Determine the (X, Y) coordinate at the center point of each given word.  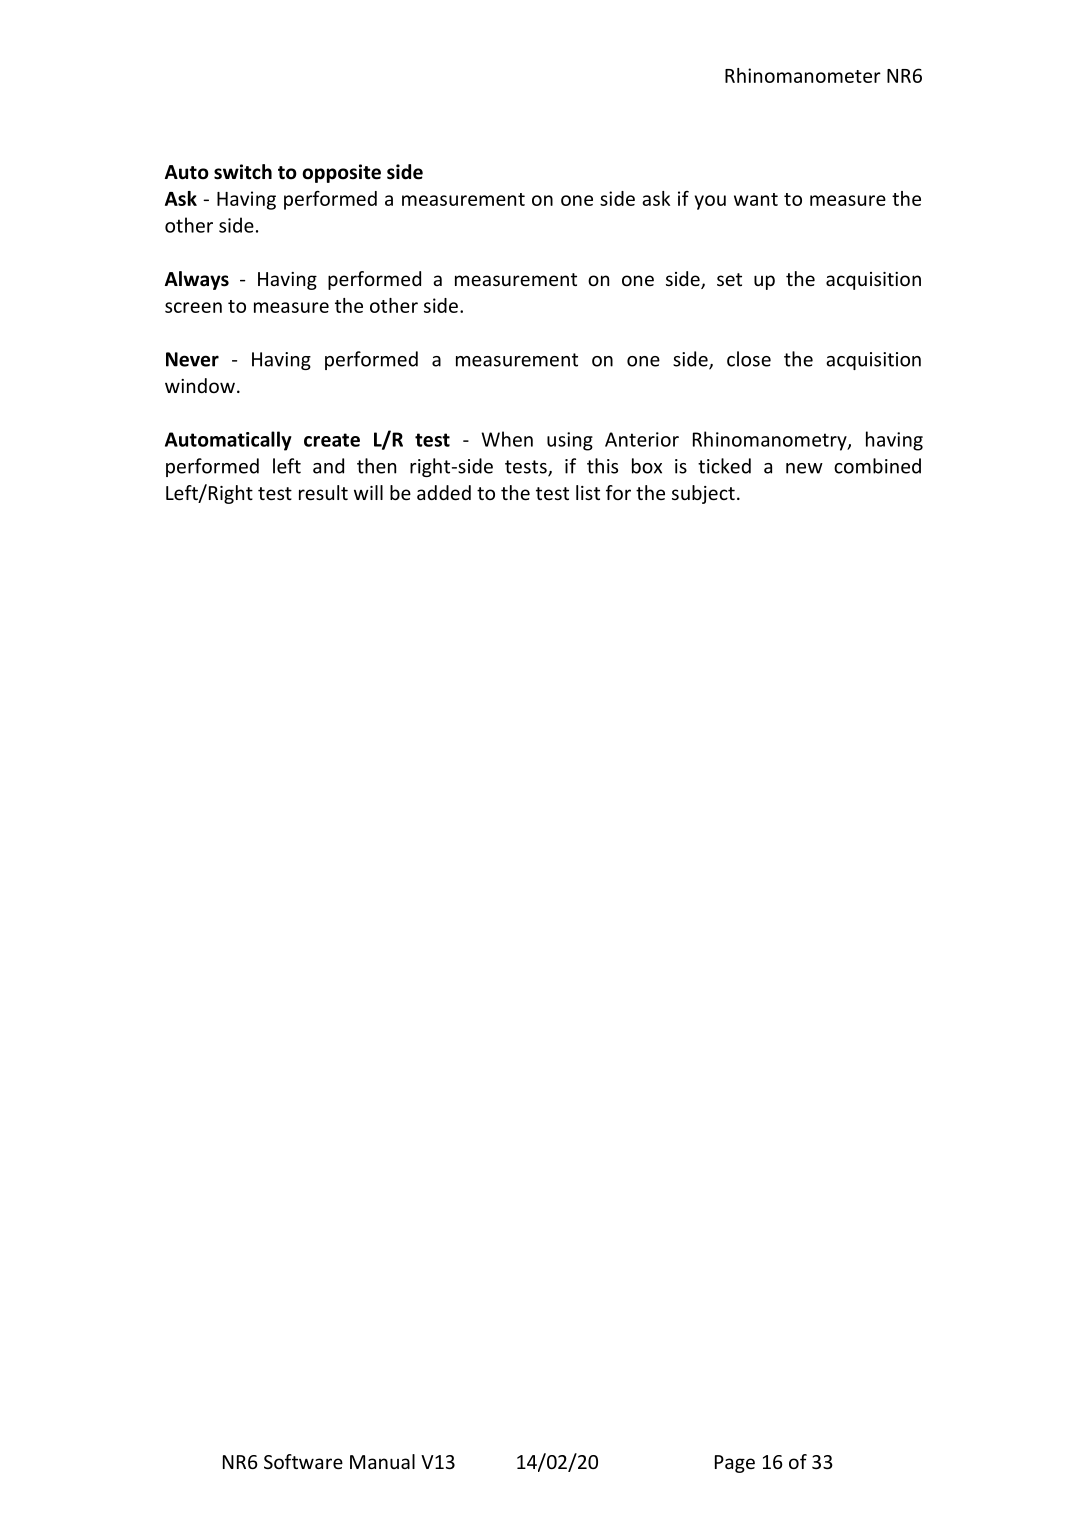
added (444, 492)
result (323, 492)
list (588, 492)
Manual (382, 1461)
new (804, 468)
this (602, 466)
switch (243, 172)
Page (735, 1464)
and (328, 466)
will (368, 492)
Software (303, 1461)
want (756, 199)
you (710, 202)
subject (703, 494)
